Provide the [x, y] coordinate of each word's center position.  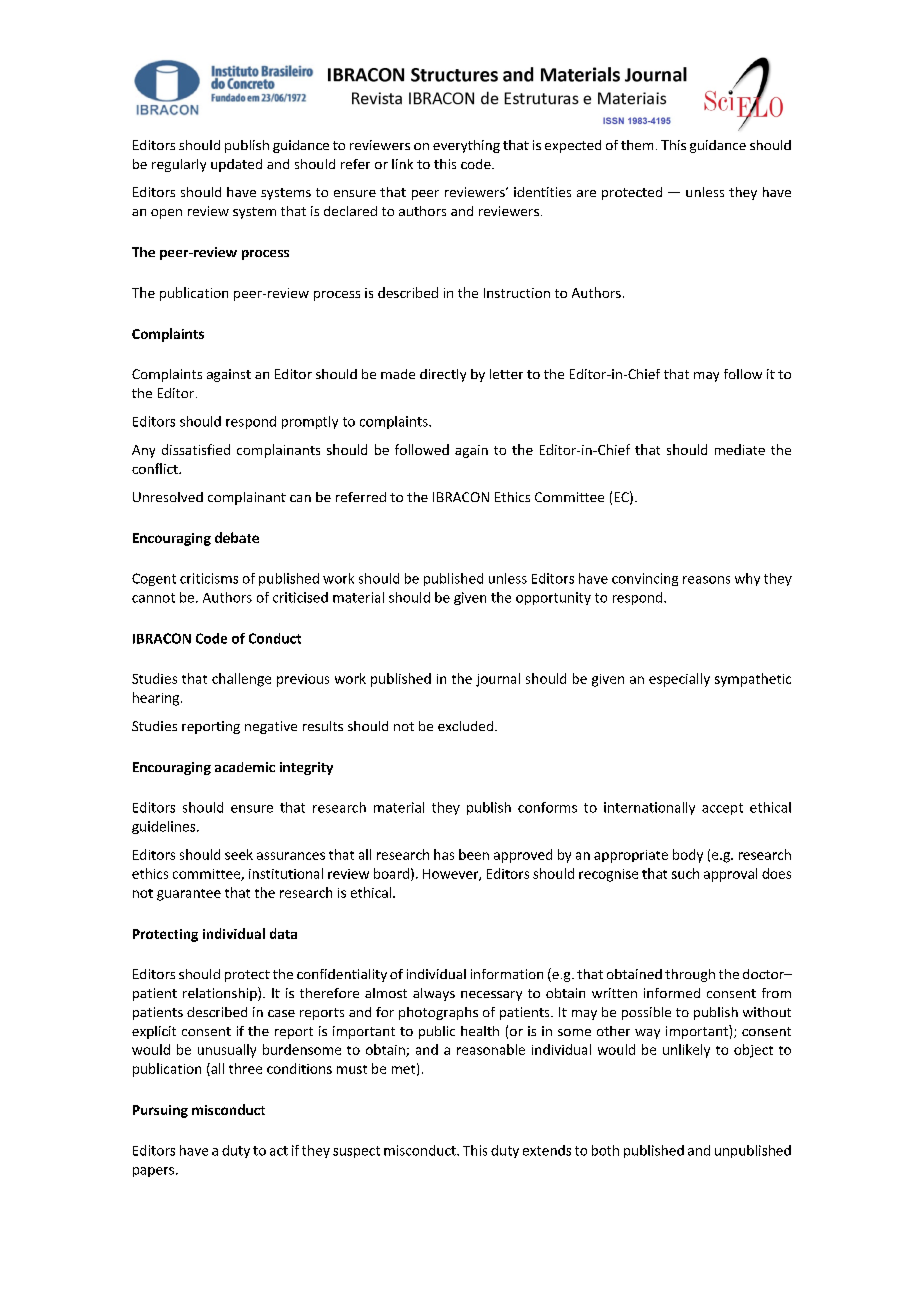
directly [443, 375]
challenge [241, 680]
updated [236, 165]
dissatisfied [196, 449]
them [637, 145]
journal [498, 680]
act [279, 1151]
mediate [740, 449]
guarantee [189, 895]
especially [679, 680]
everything [466, 146]
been [474, 854]
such [685, 873]
